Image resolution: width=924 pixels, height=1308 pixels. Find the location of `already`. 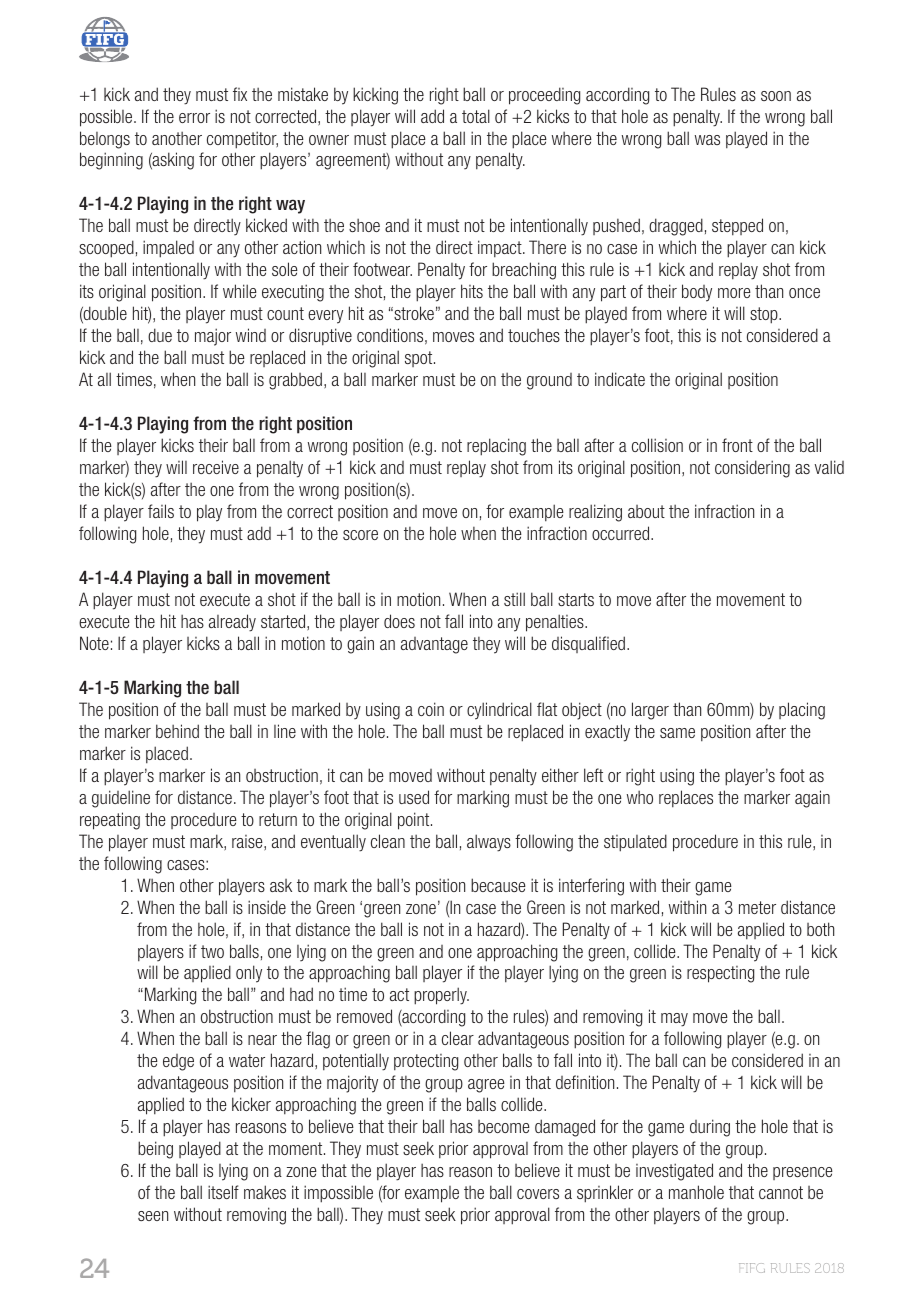

already is located at coordinates (232, 623).
